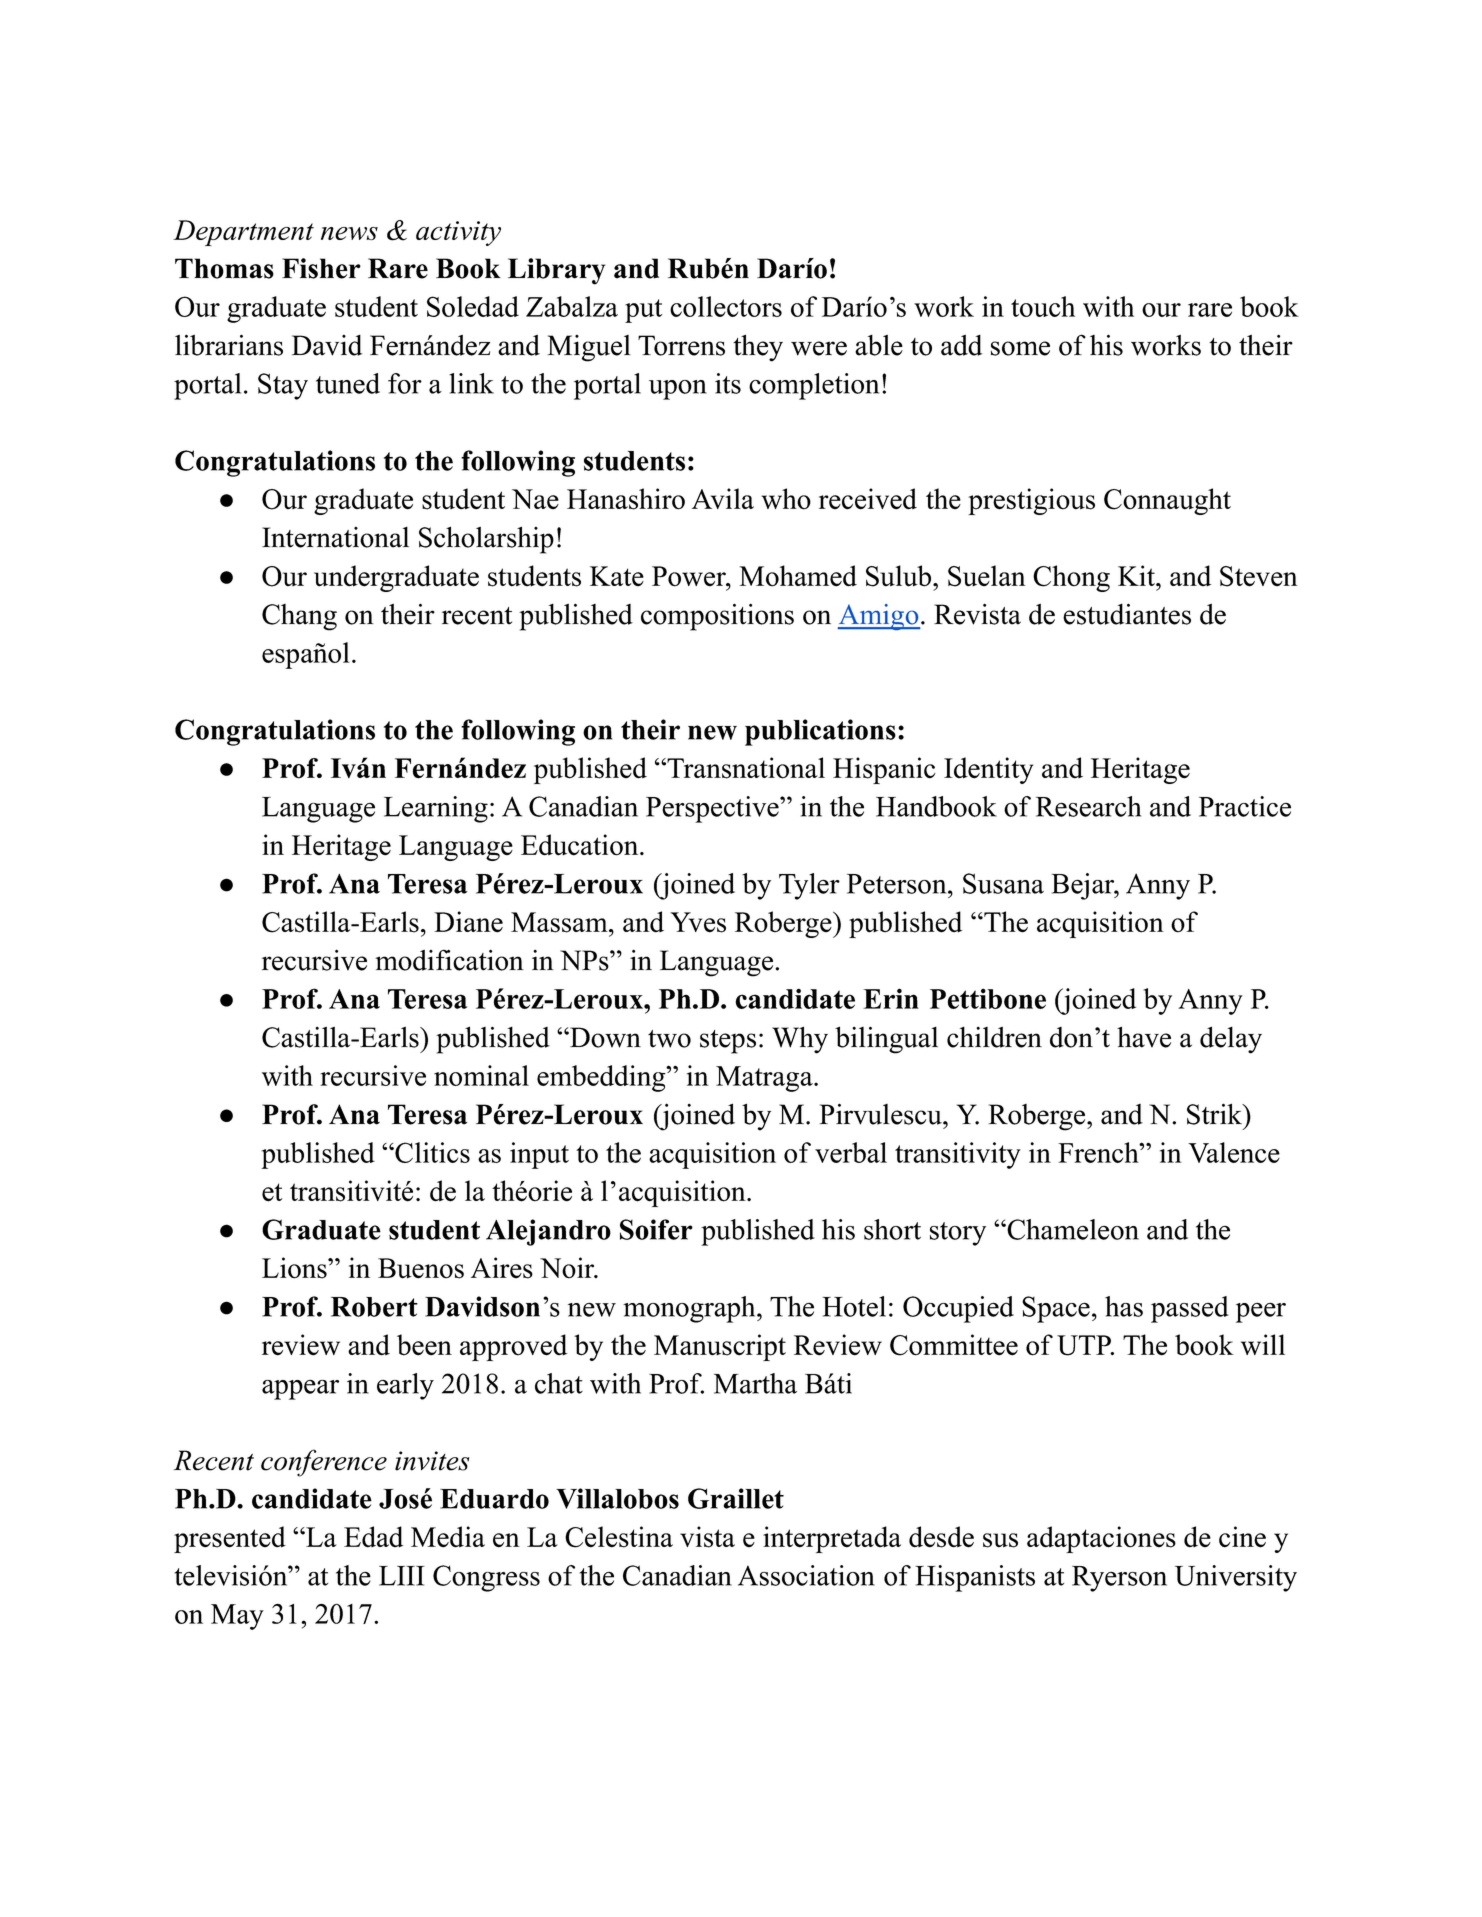  What do you see at coordinates (448, 1537) in the screenshot?
I see `Media` at bounding box center [448, 1537].
